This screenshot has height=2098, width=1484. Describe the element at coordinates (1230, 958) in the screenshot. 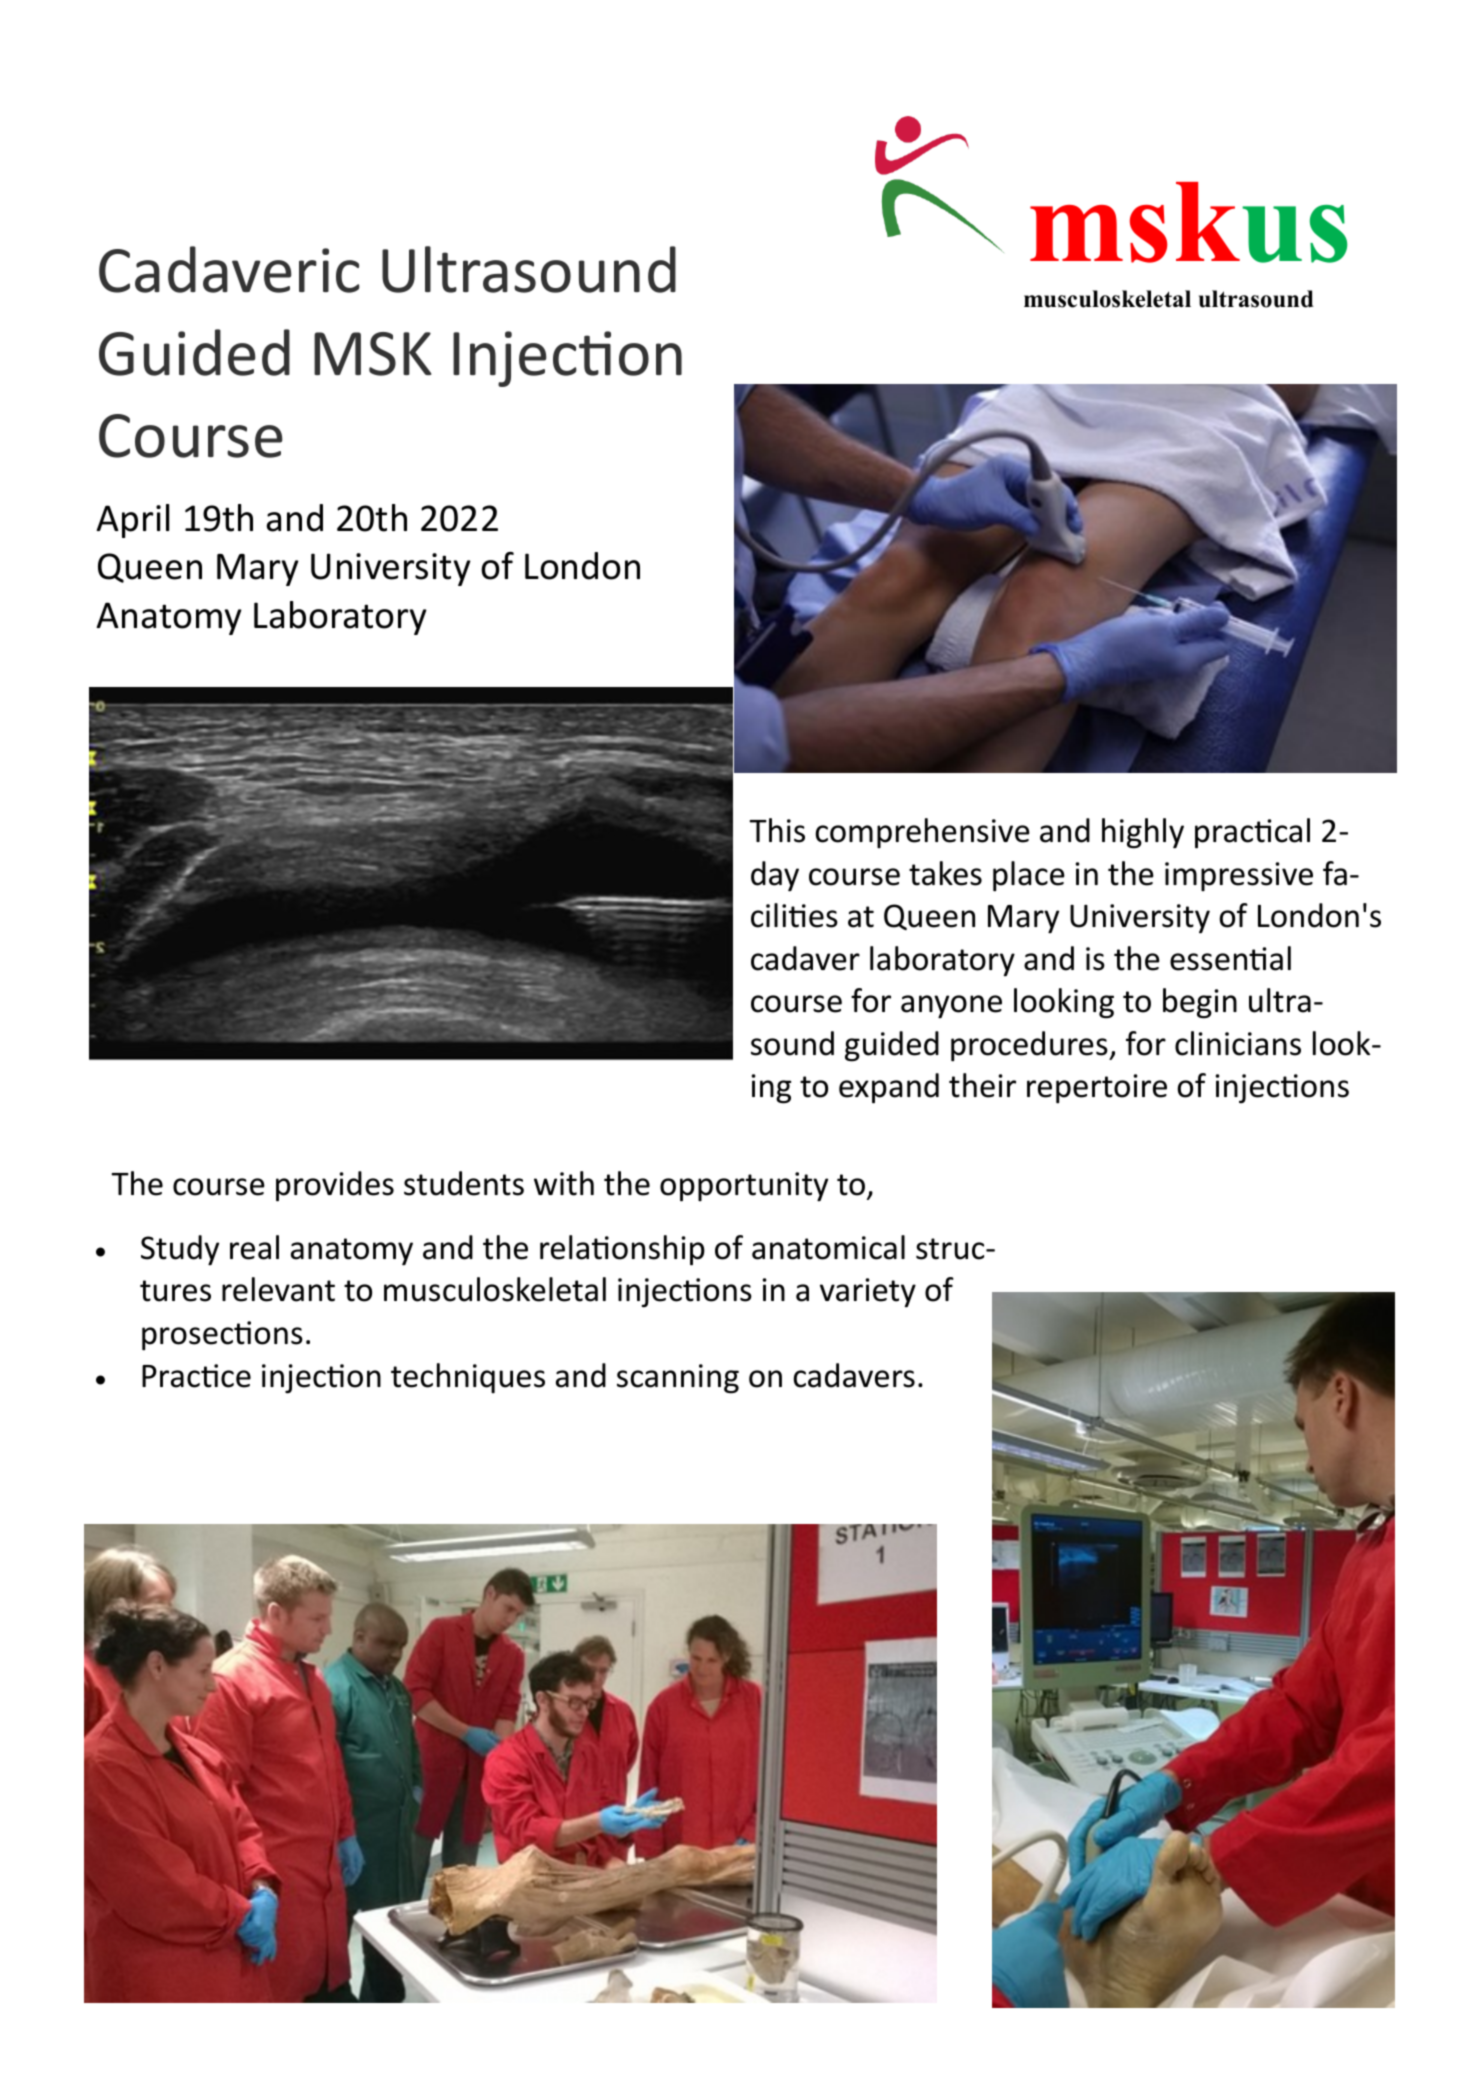

I see `essential` at that location.
